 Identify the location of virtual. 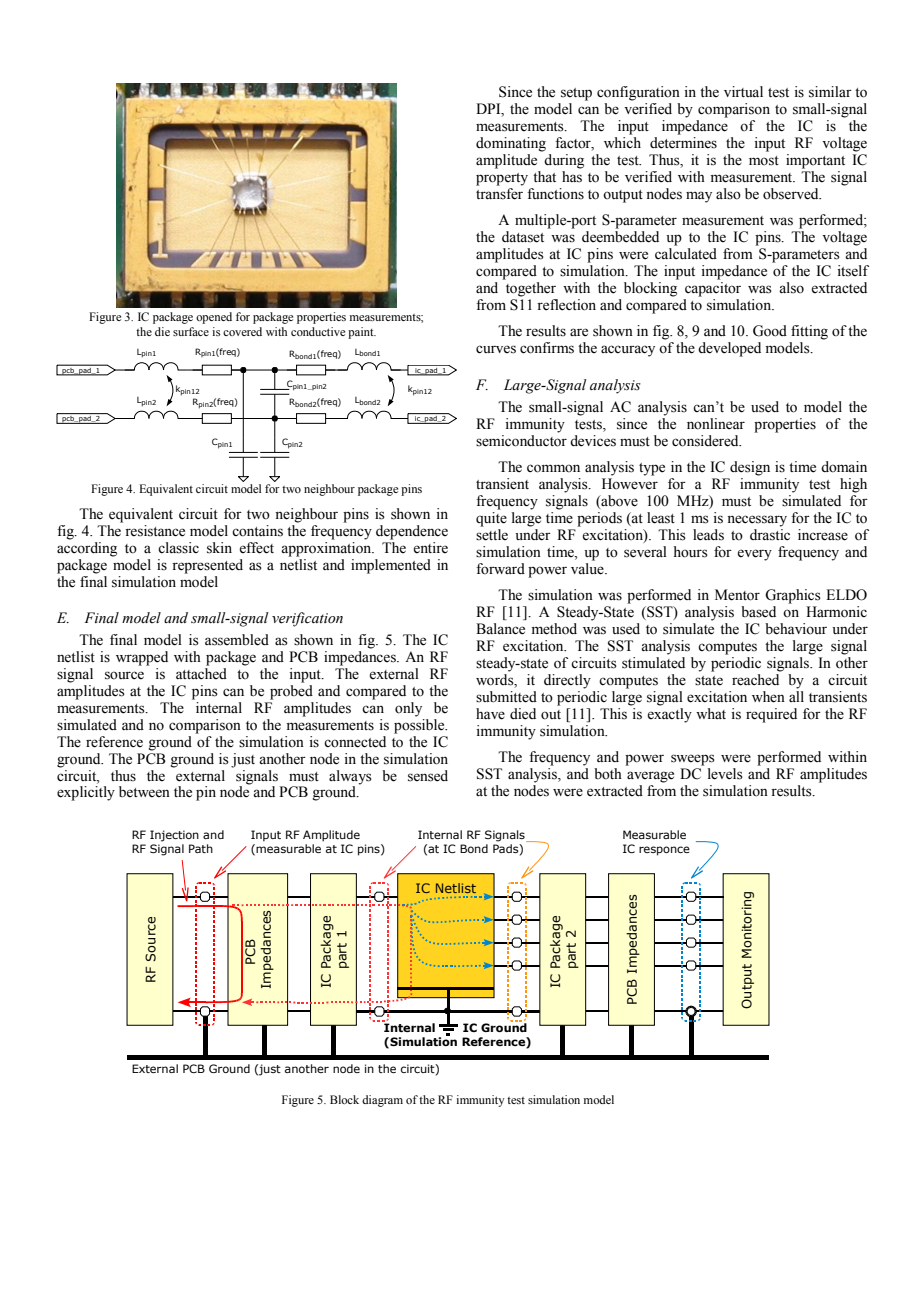
(743, 91).
